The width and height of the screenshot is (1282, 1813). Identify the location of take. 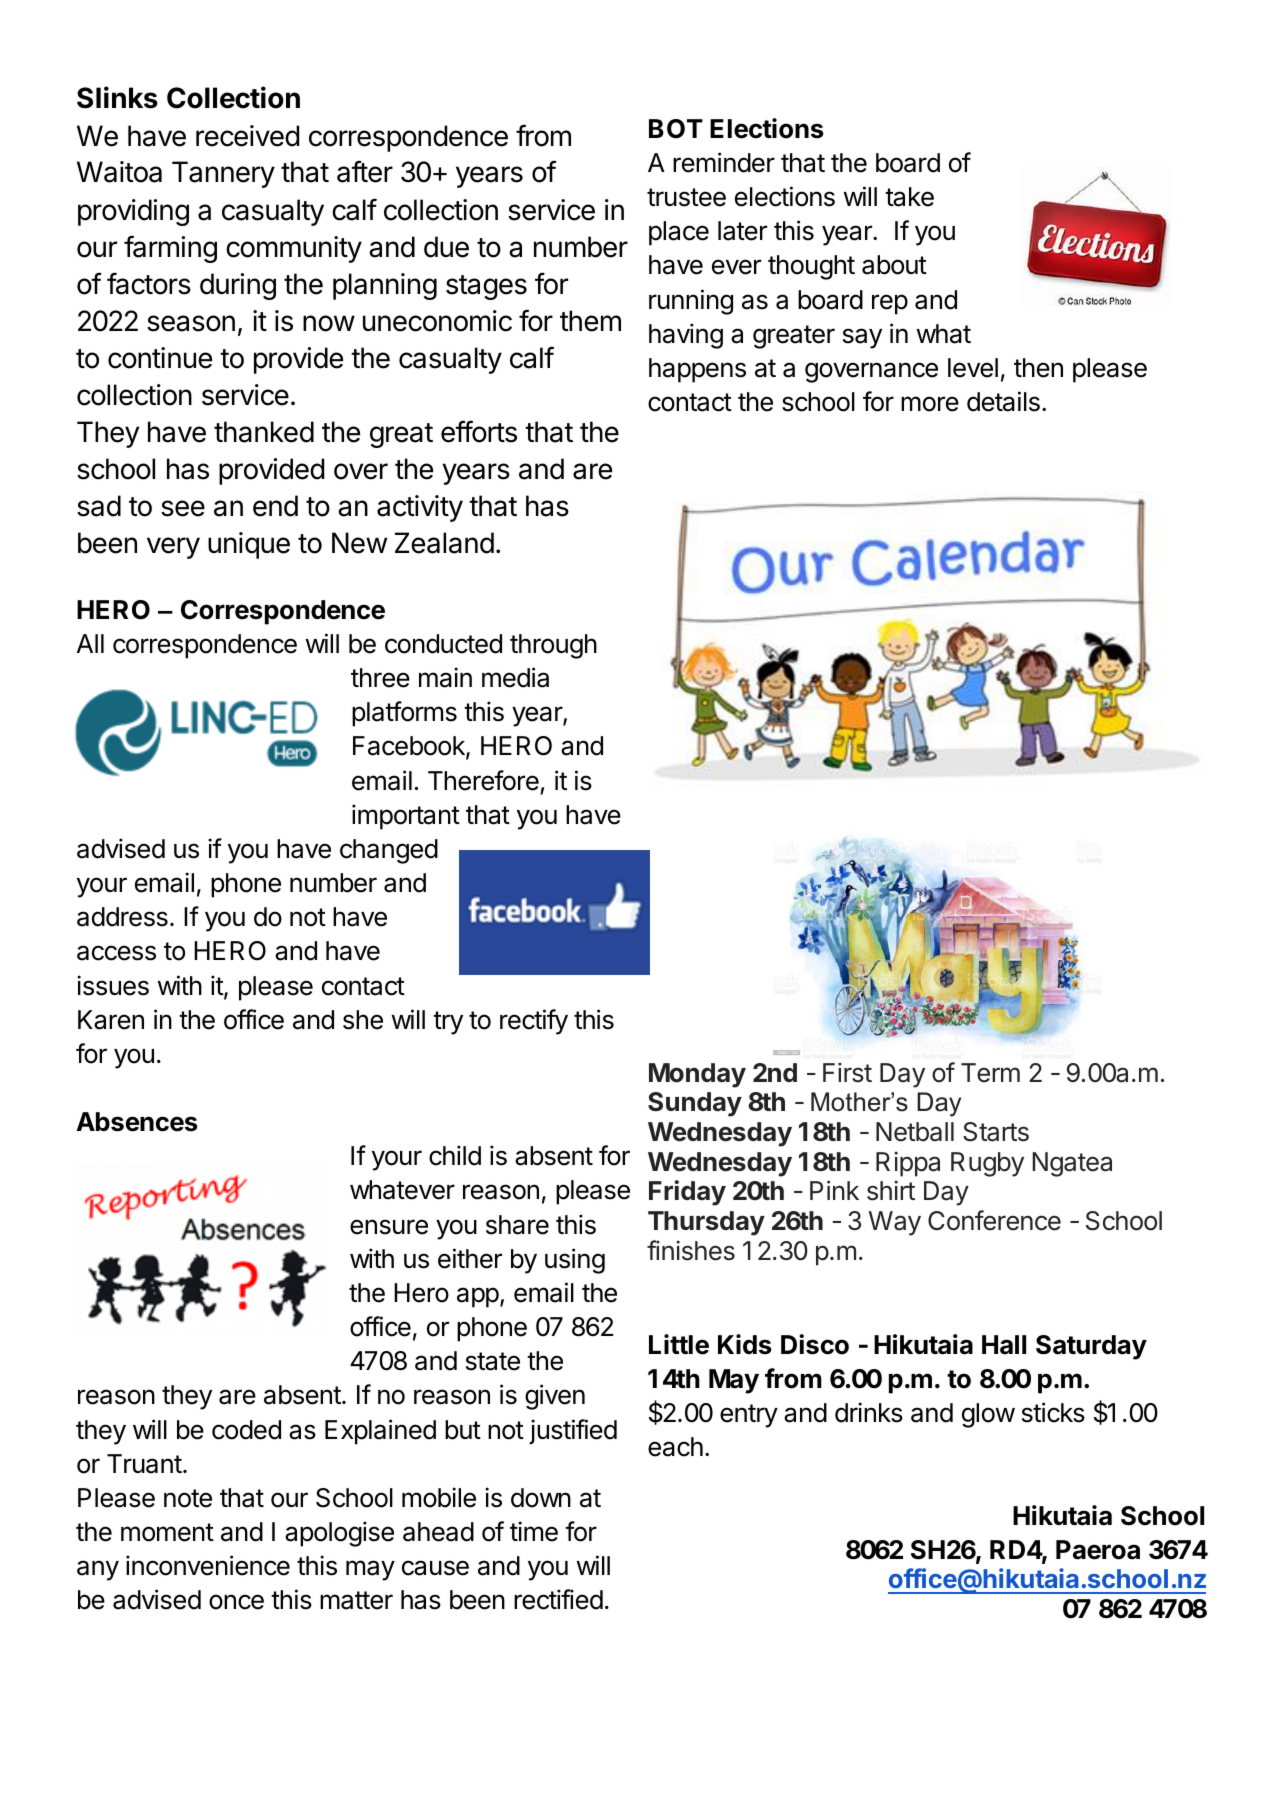
(909, 197).
